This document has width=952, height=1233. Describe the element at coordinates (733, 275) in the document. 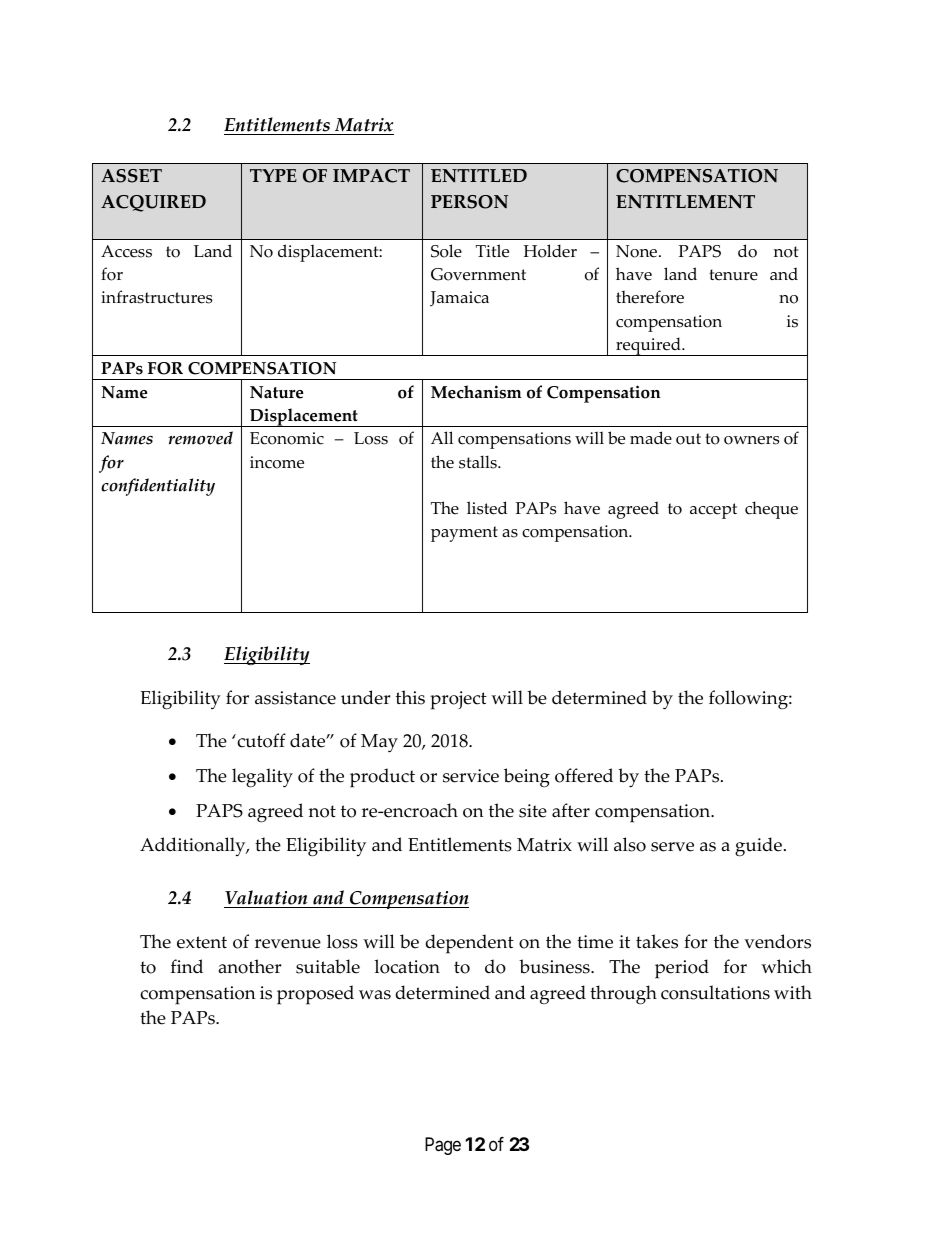

I see `tenure` at that location.
